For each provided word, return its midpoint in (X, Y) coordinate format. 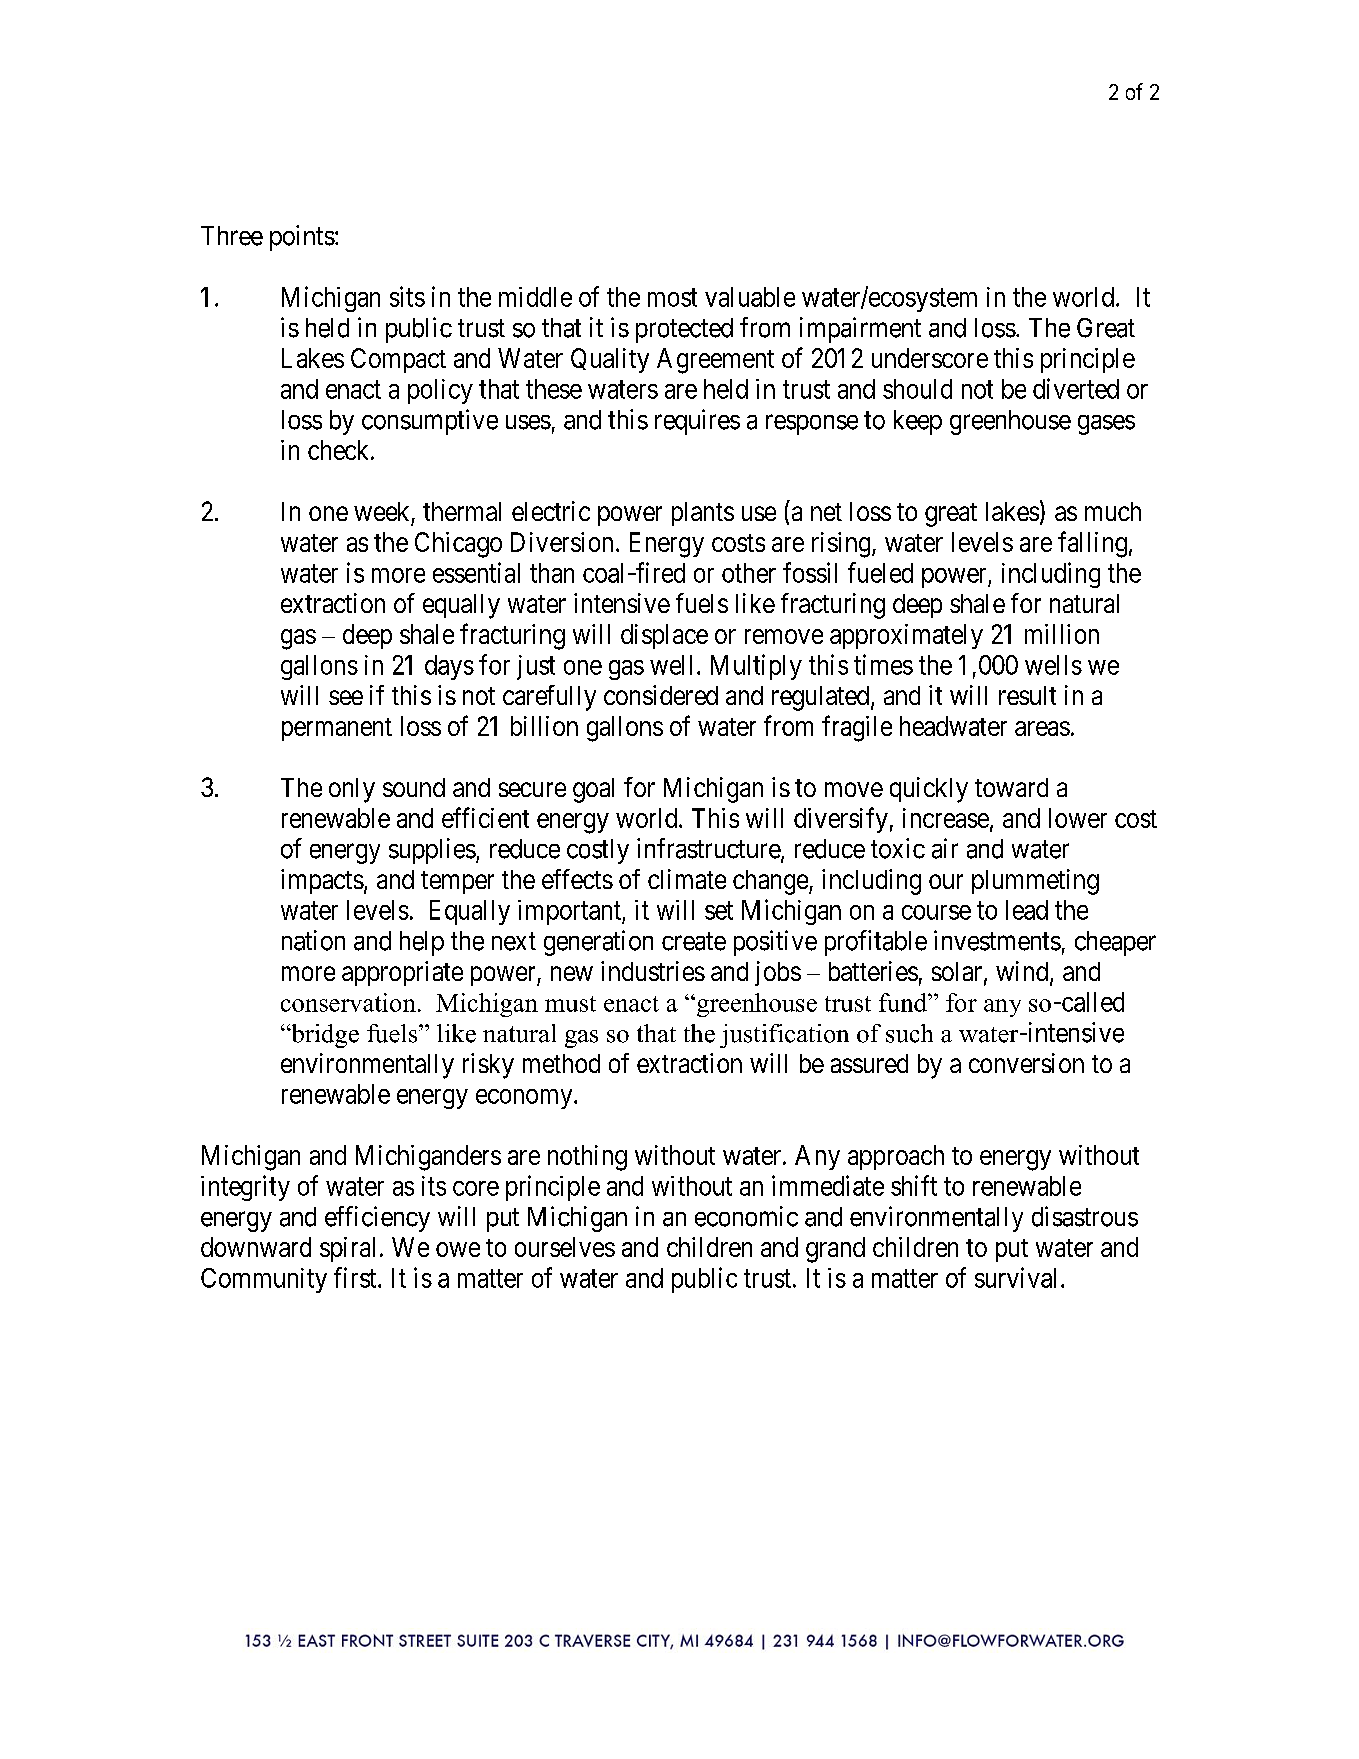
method (561, 1063)
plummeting (1035, 882)
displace (664, 636)
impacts (322, 881)
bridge (324, 1036)
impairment (860, 330)
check (340, 450)
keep (918, 422)
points (302, 238)
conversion (1026, 1063)
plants (703, 514)
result (1027, 695)
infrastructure (709, 849)
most (672, 298)
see (346, 697)
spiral (347, 1249)
